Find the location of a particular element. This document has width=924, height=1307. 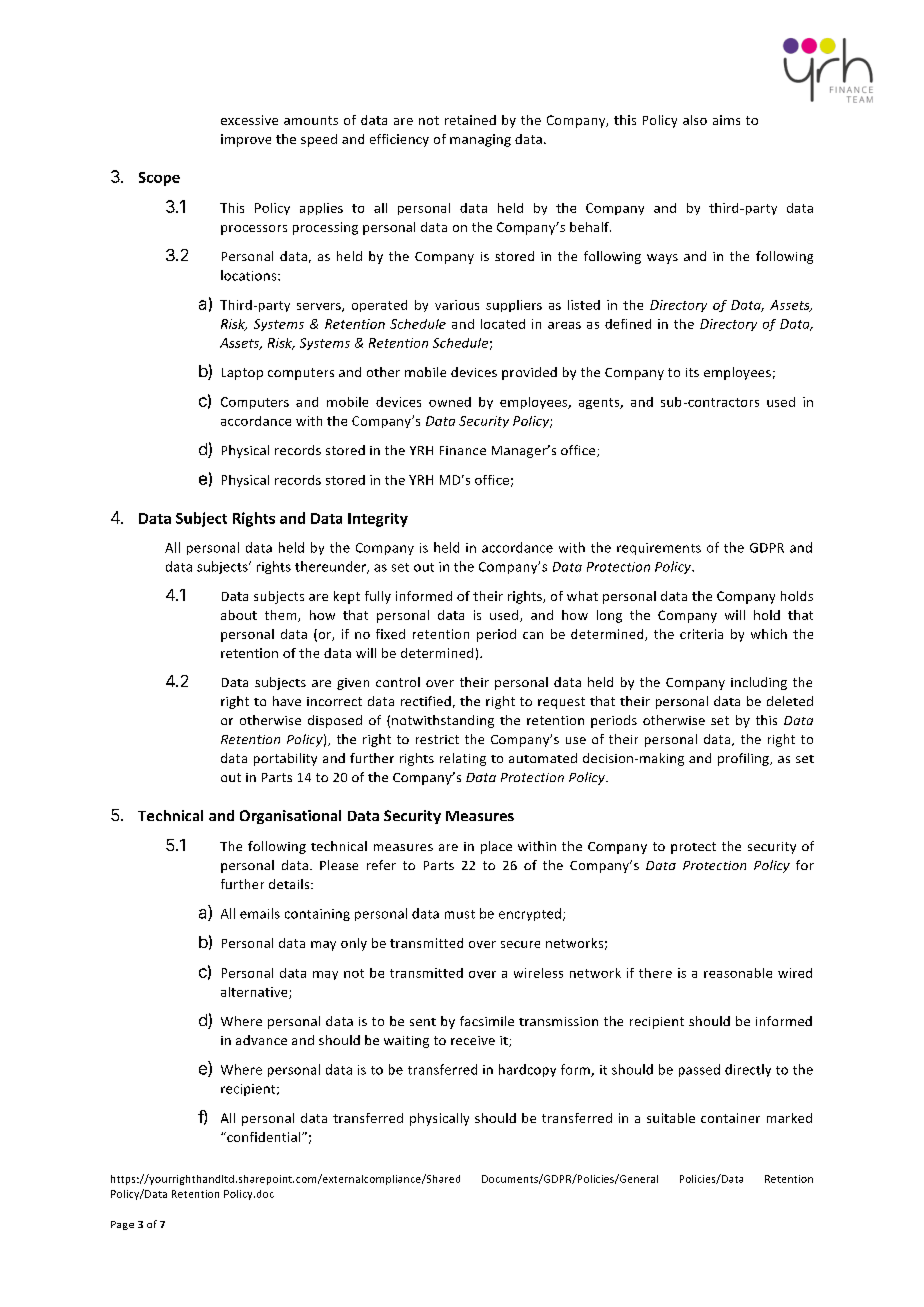

improve is located at coordinates (246, 140).
